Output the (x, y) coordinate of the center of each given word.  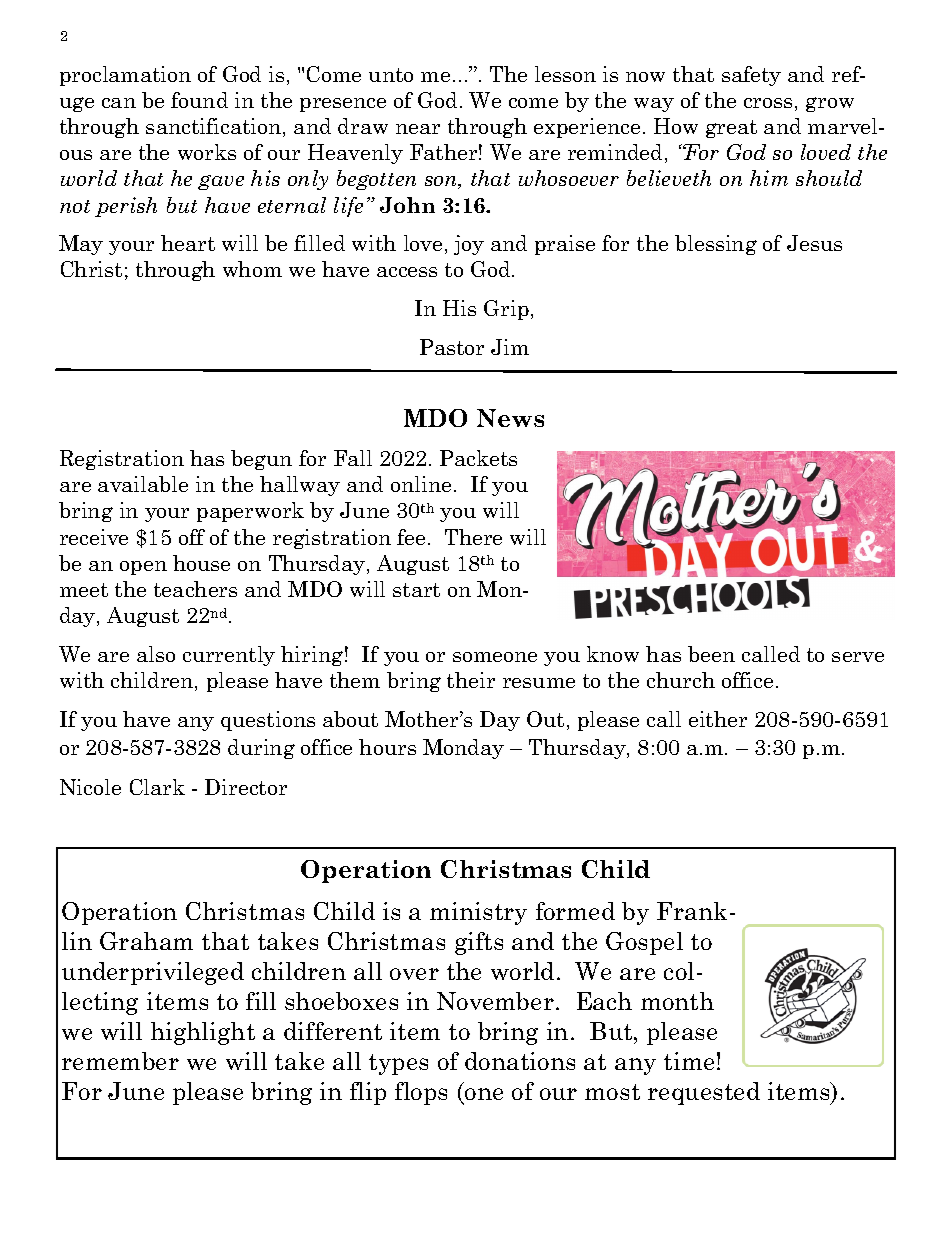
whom (252, 269)
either (718, 719)
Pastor (452, 347)
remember (120, 1061)
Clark (157, 787)
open (143, 568)
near (418, 129)
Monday (463, 749)
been (711, 654)
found (199, 100)
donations (520, 1061)
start (416, 590)
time (689, 1061)
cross (768, 103)
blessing (716, 245)
